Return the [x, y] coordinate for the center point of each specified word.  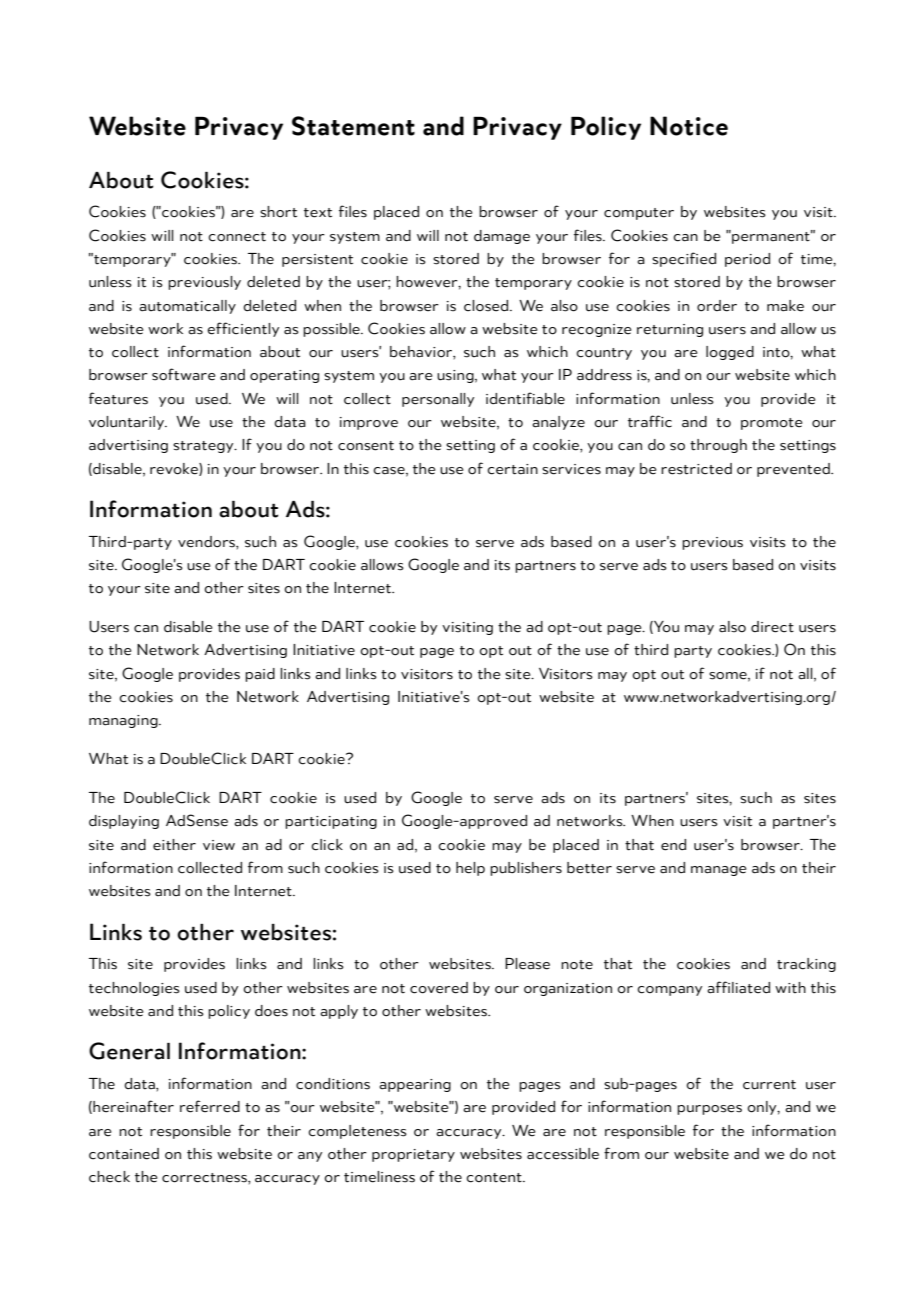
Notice [689, 126]
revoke [175, 469]
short [278, 212]
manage [719, 871]
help [470, 869]
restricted [696, 469]
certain [512, 469]
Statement [353, 126]
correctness [205, 1178]
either [174, 845]
